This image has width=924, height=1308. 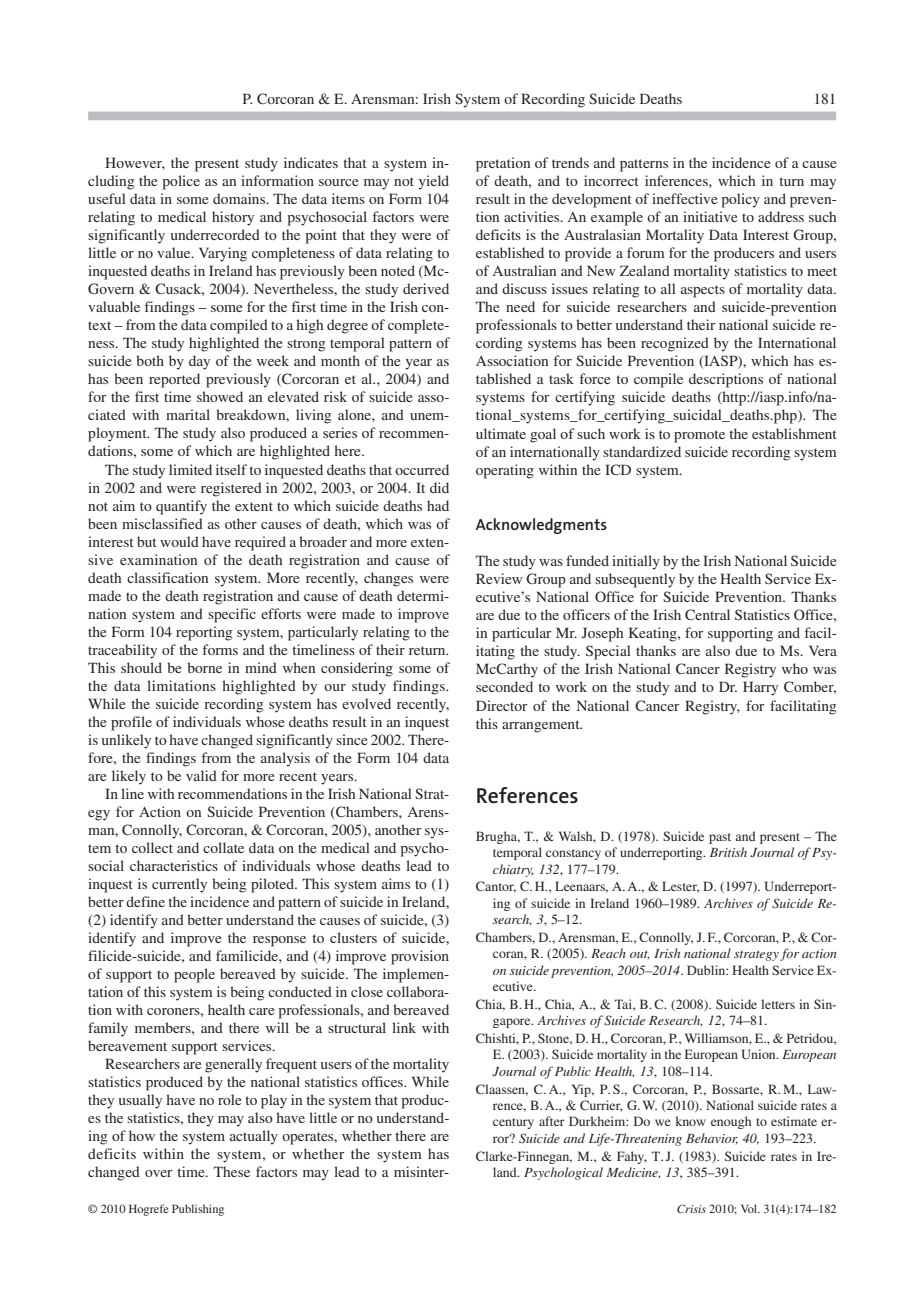 I want to click on provision, so click(x=420, y=957).
